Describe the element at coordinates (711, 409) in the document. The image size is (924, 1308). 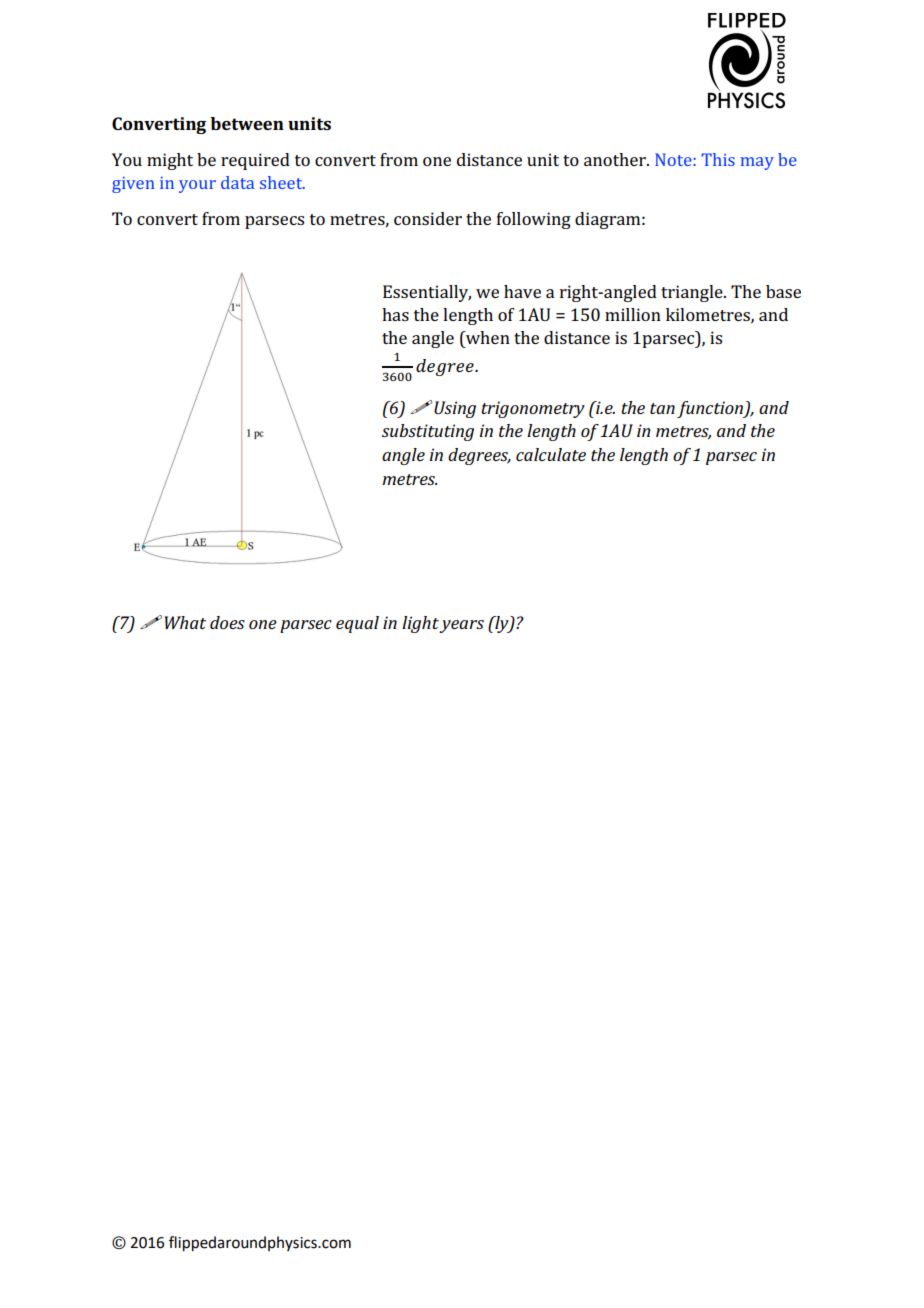
I see `function` at that location.
